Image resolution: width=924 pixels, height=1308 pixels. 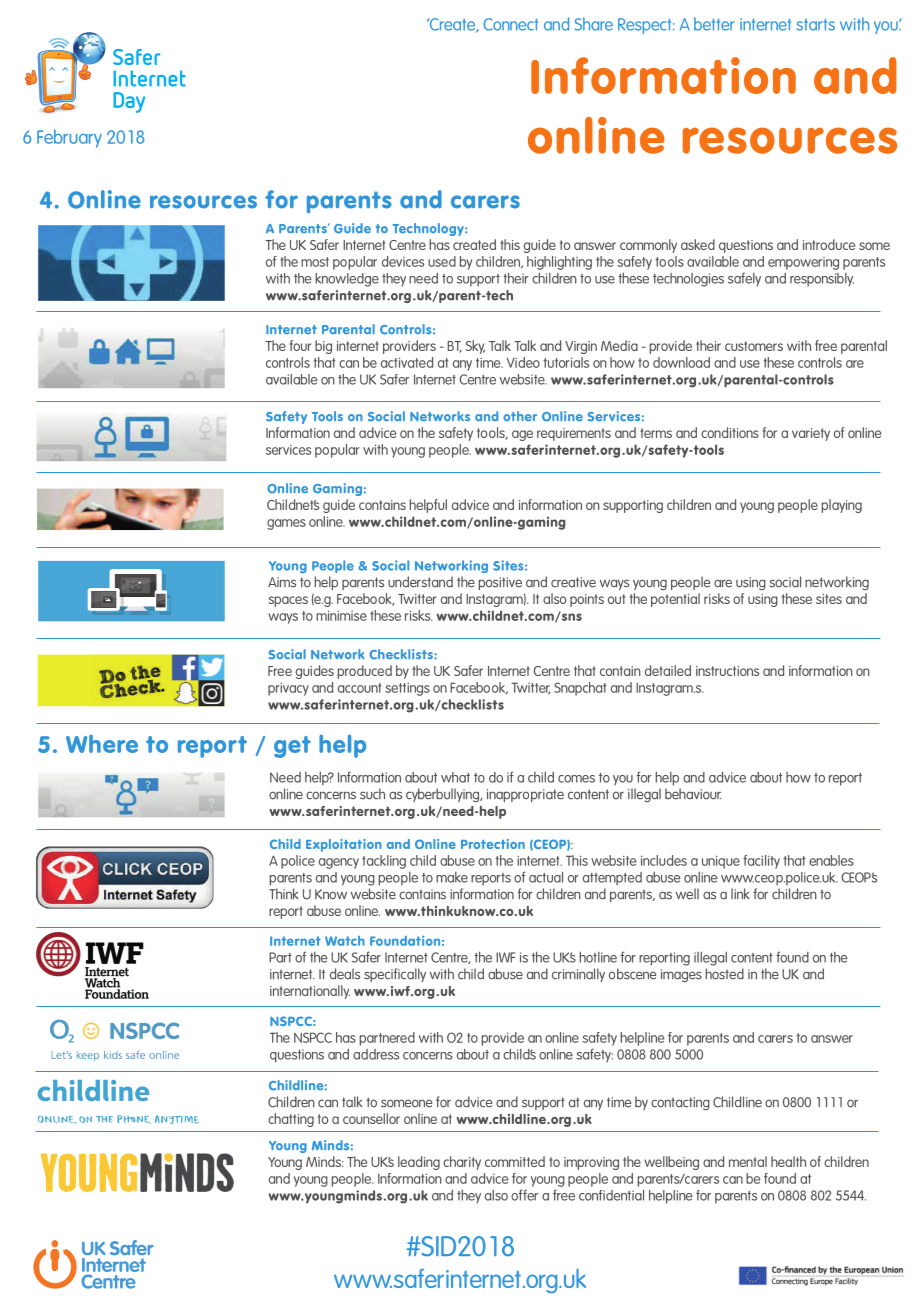 I want to click on behaviour, so click(x=693, y=794).
